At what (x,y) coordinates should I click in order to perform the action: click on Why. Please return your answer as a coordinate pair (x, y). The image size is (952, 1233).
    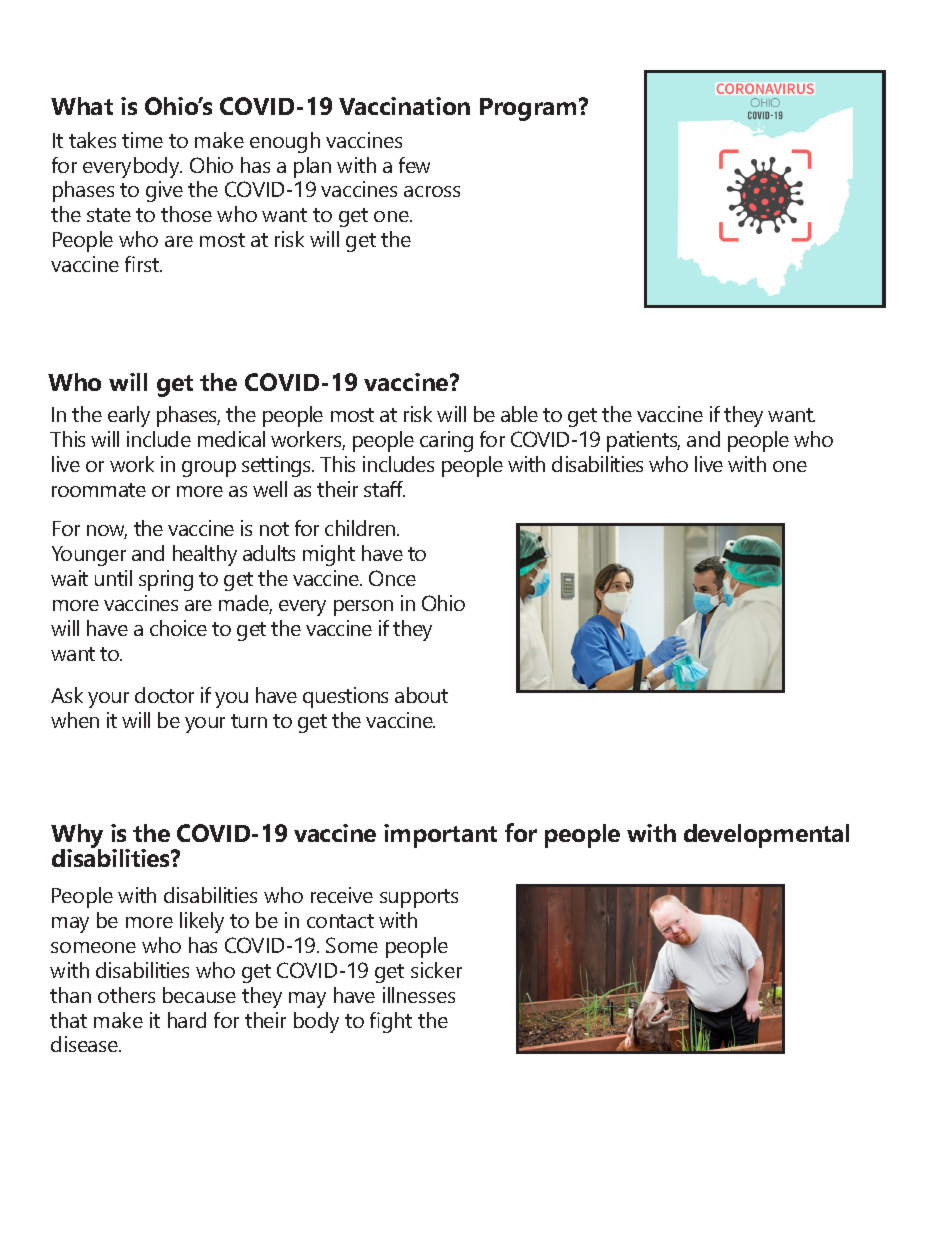
    Looking at the image, I should click on (77, 837).
